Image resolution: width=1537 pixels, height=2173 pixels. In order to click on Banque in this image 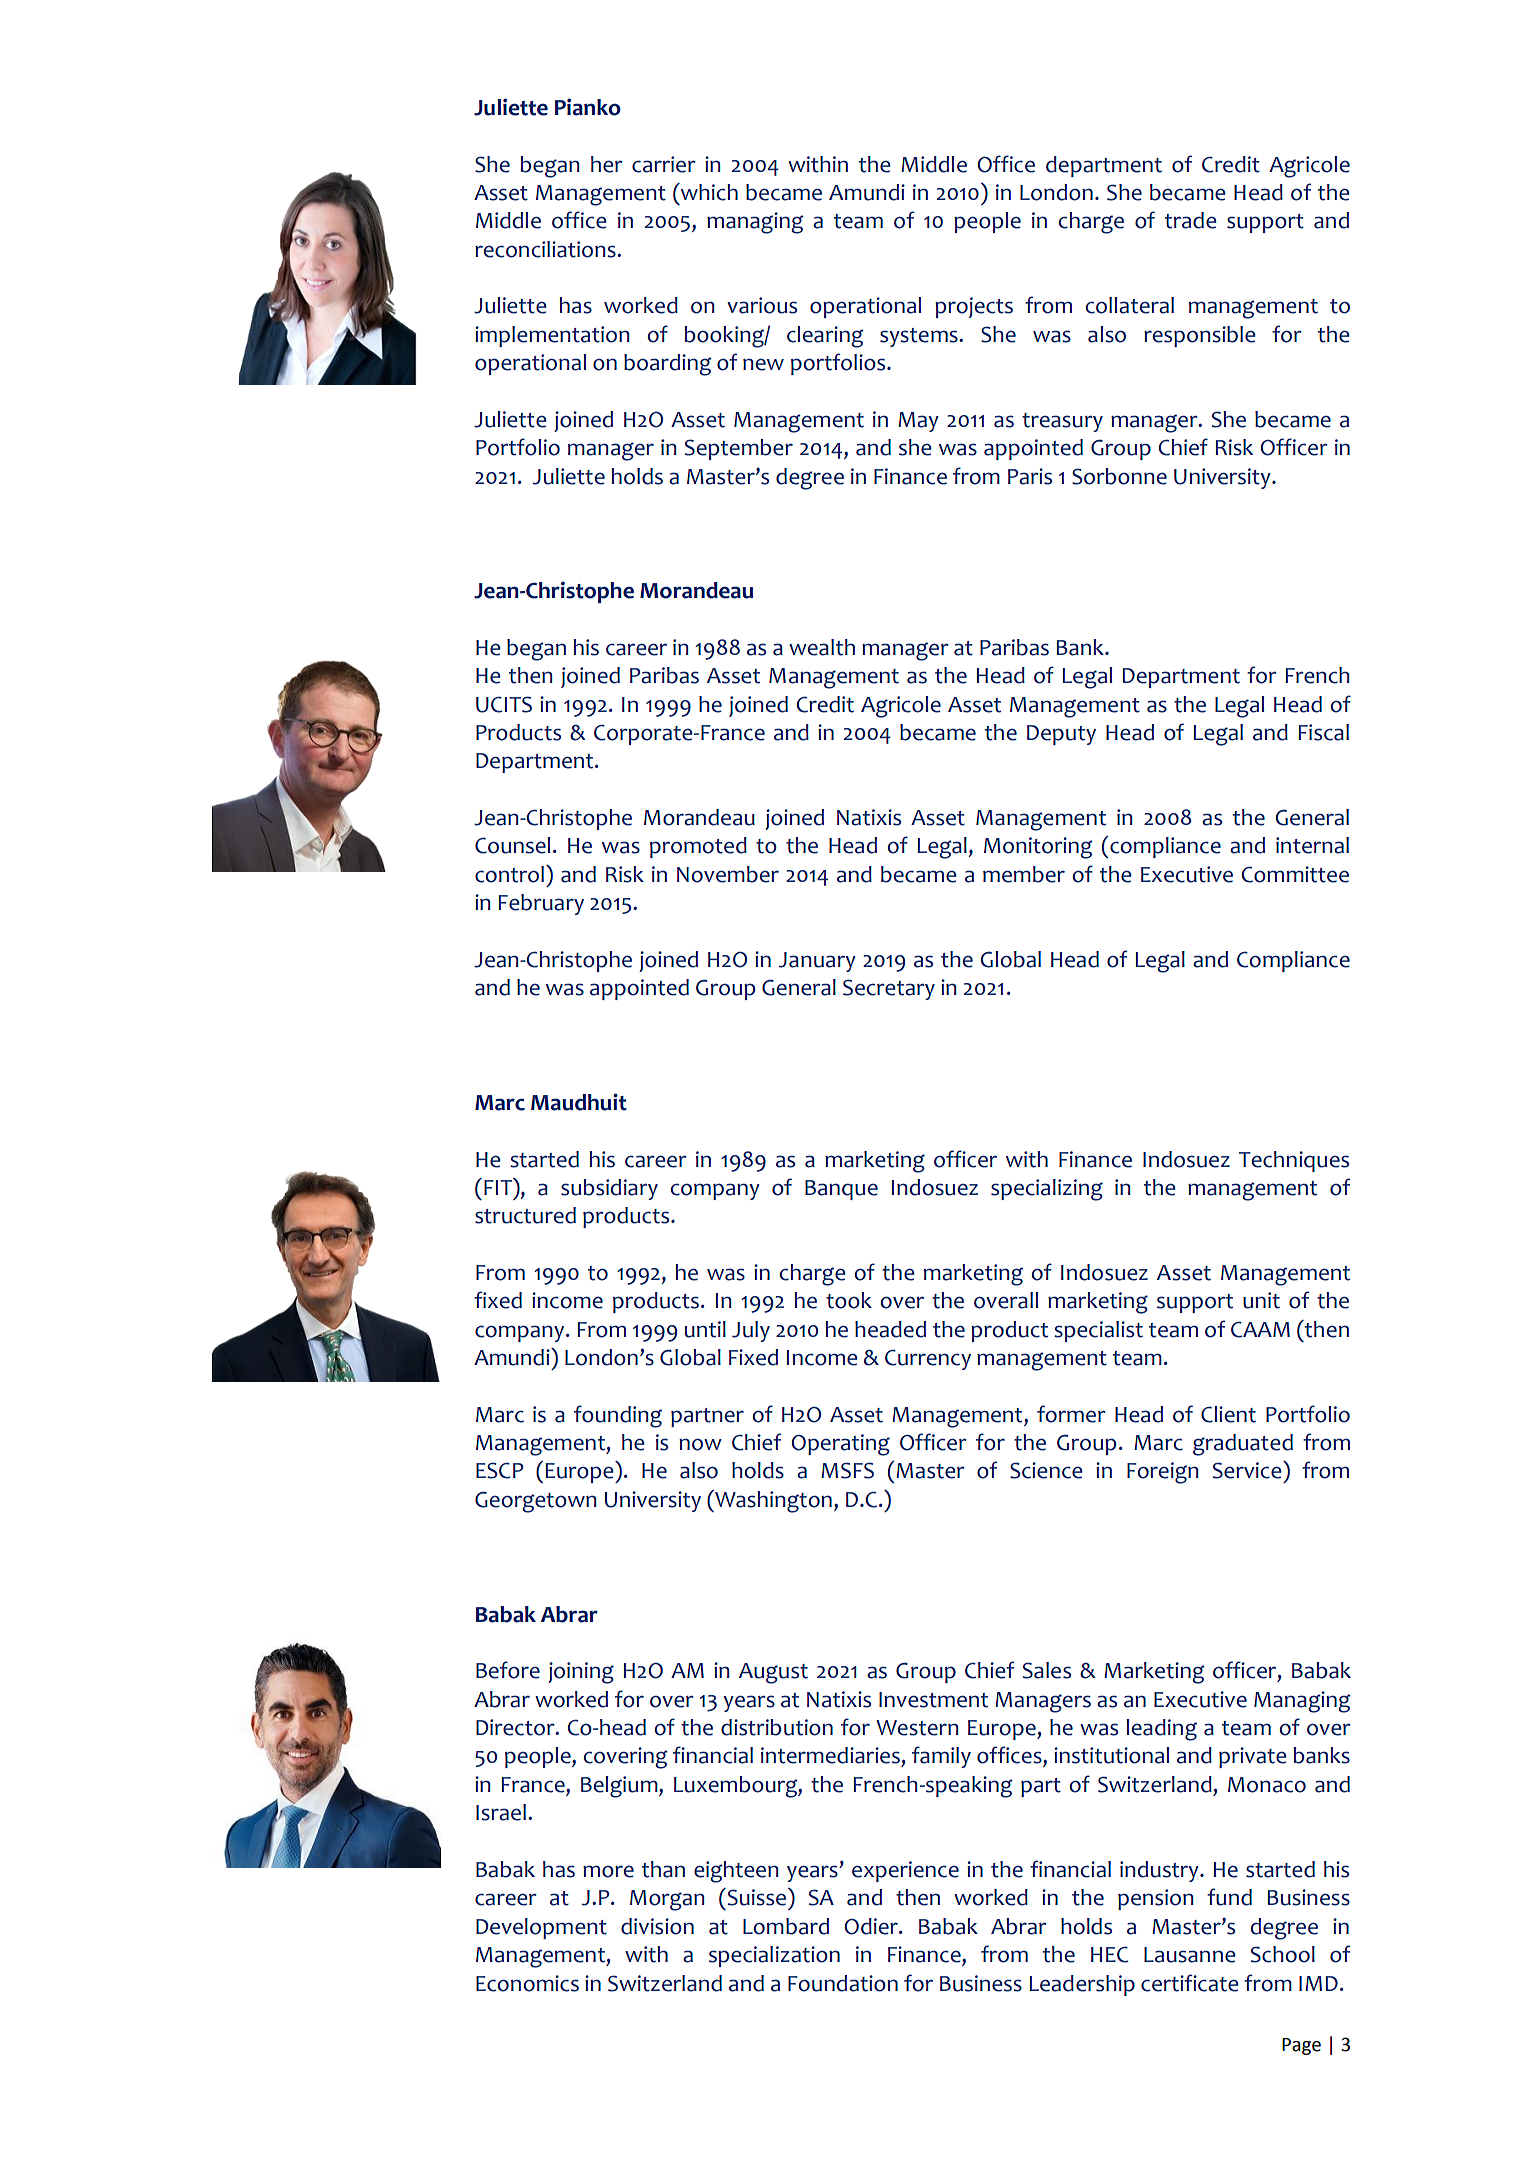, I will do `click(841, 1190)`.
